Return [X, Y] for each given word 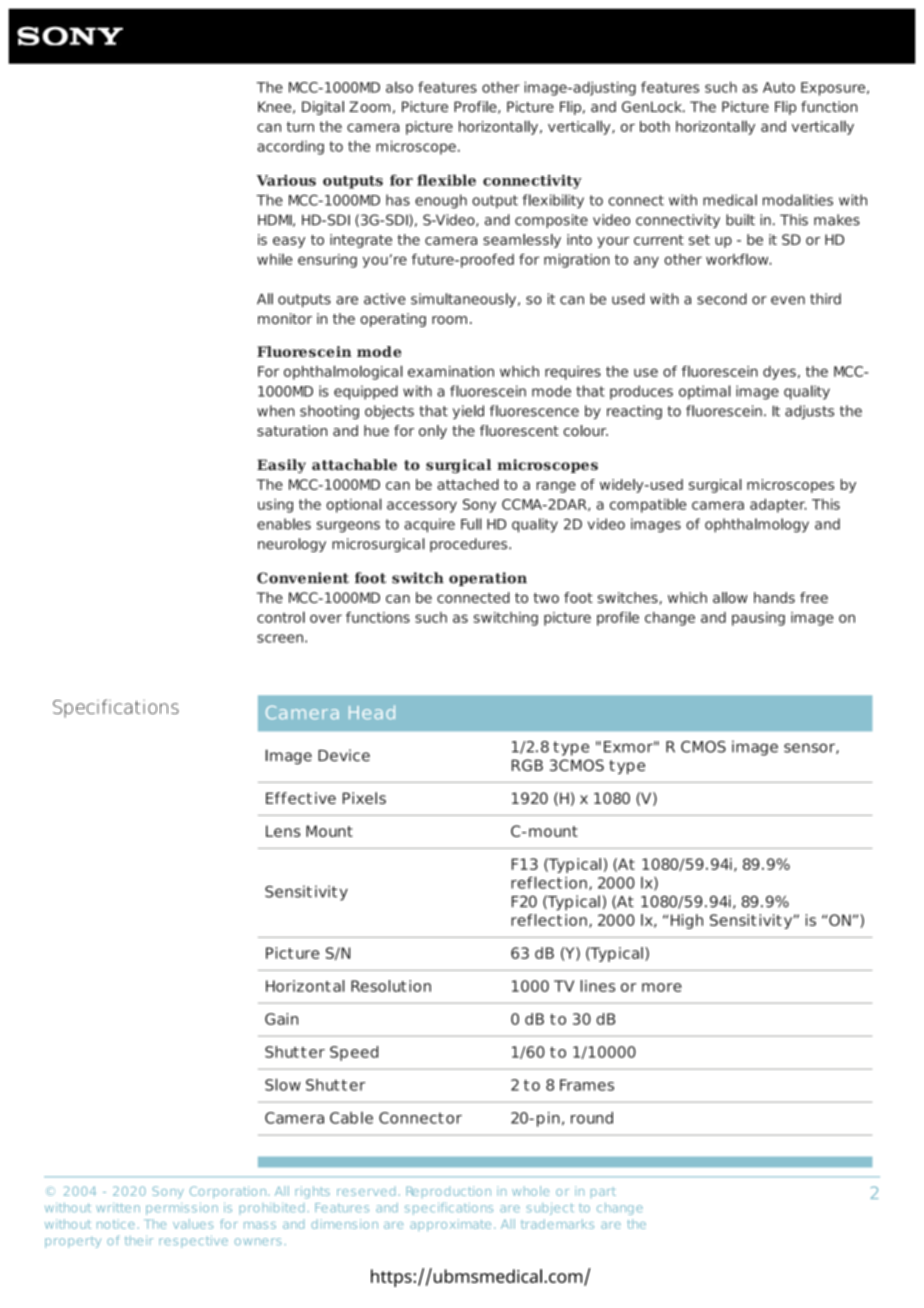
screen [280, 638]
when [276, 411]
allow [730, 597]
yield [468, 412]
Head [372, 712]
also [399, 87]
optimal [705, 392]
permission [182, 1209]
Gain [281, 1019]
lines [597, 986]
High [687, 921]
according [290, 147]
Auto [779, 87]
